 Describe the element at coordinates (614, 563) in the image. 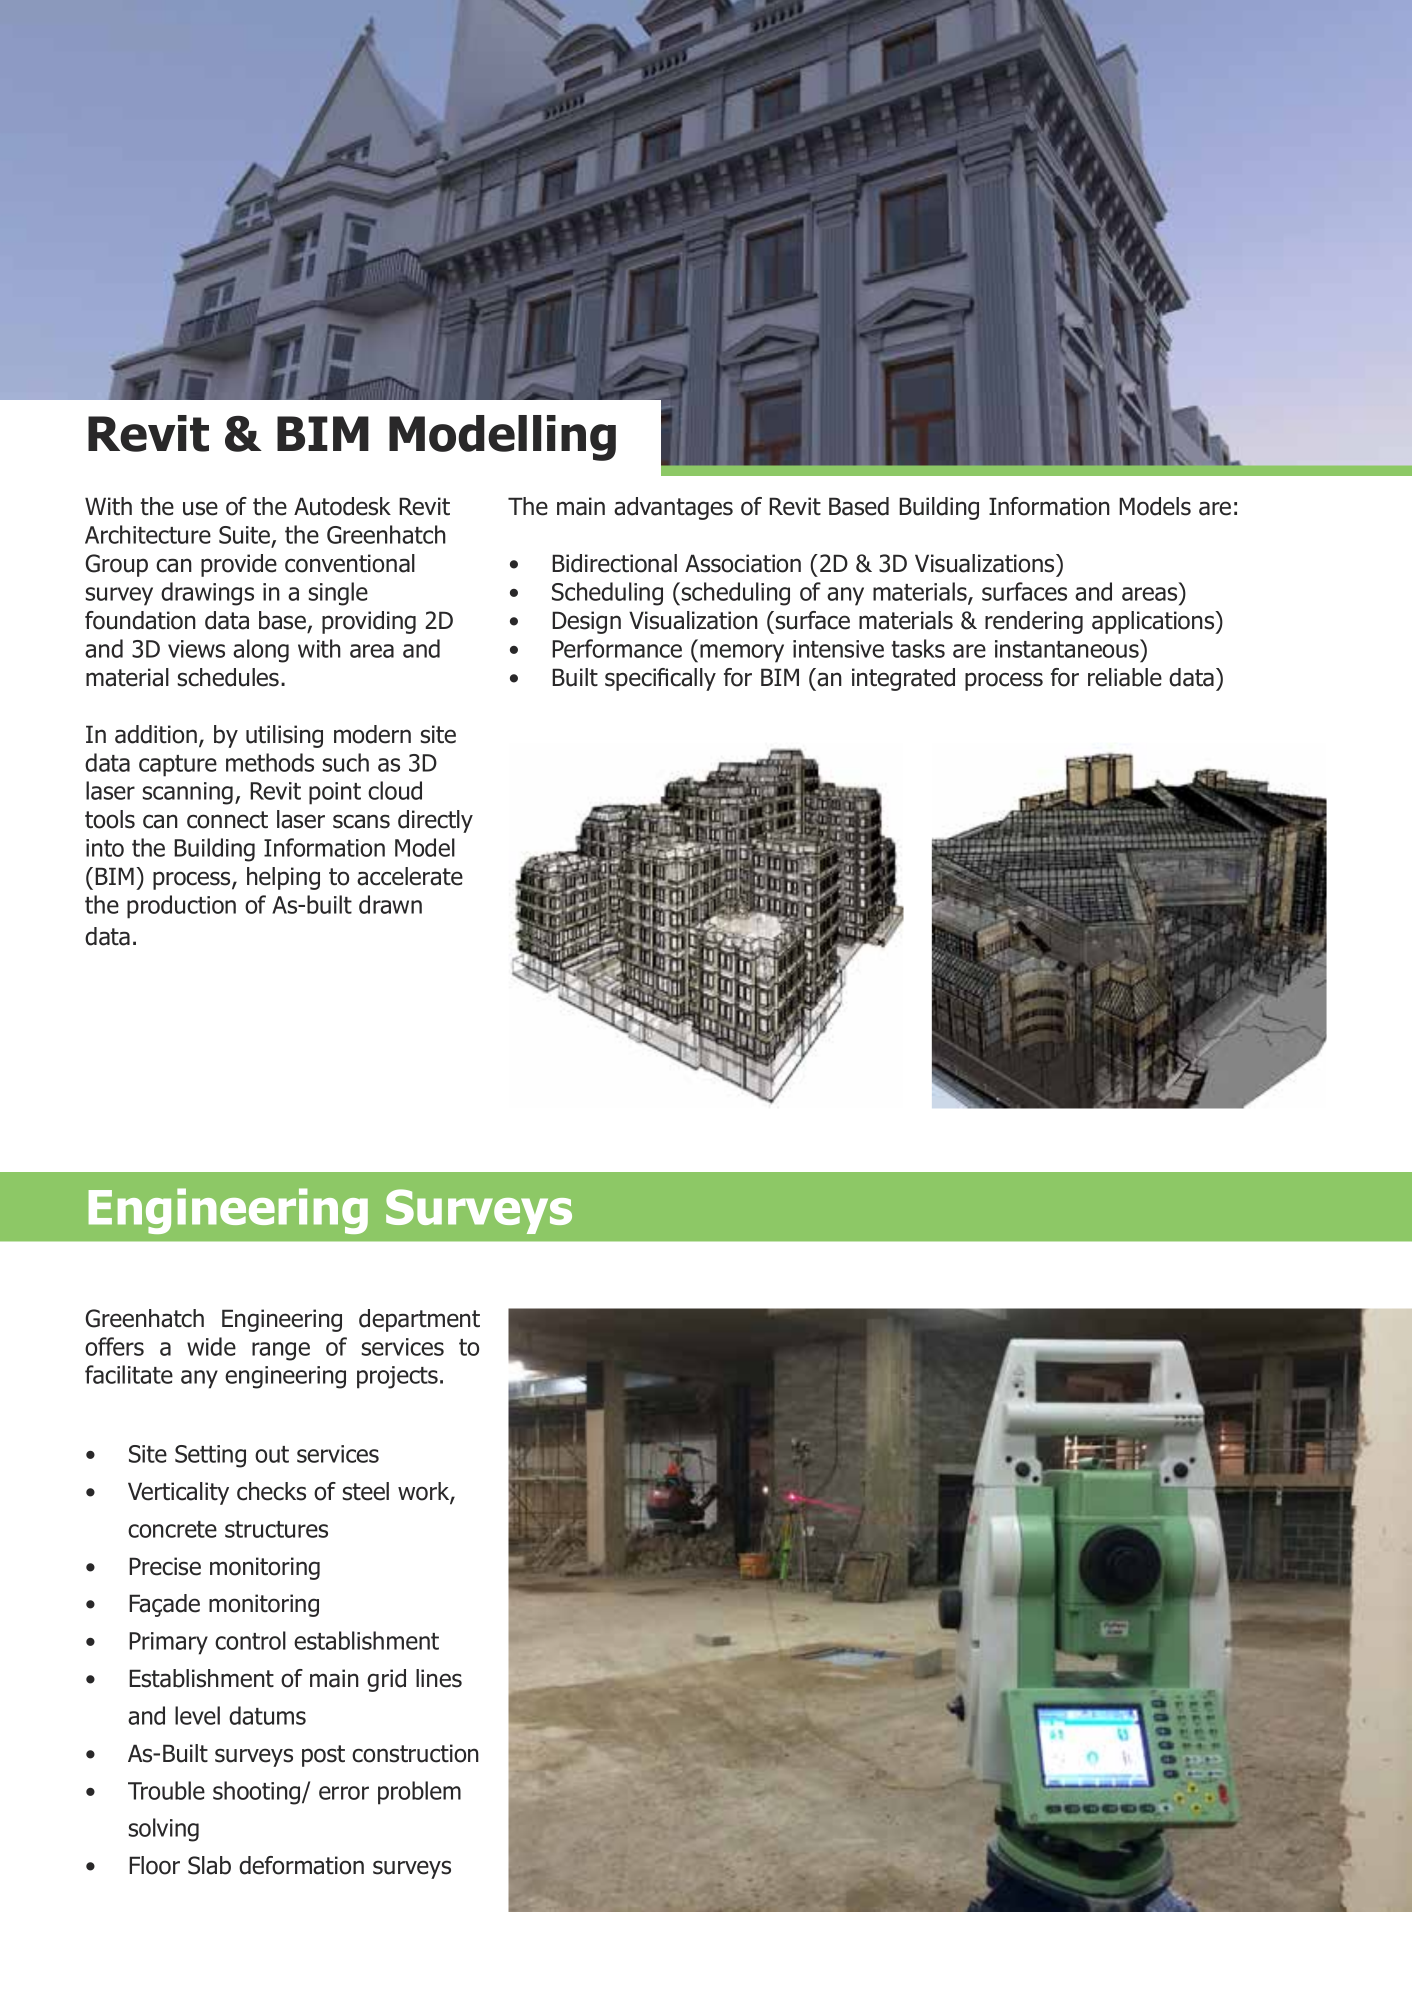

I see `Bidirectional` at that location.
